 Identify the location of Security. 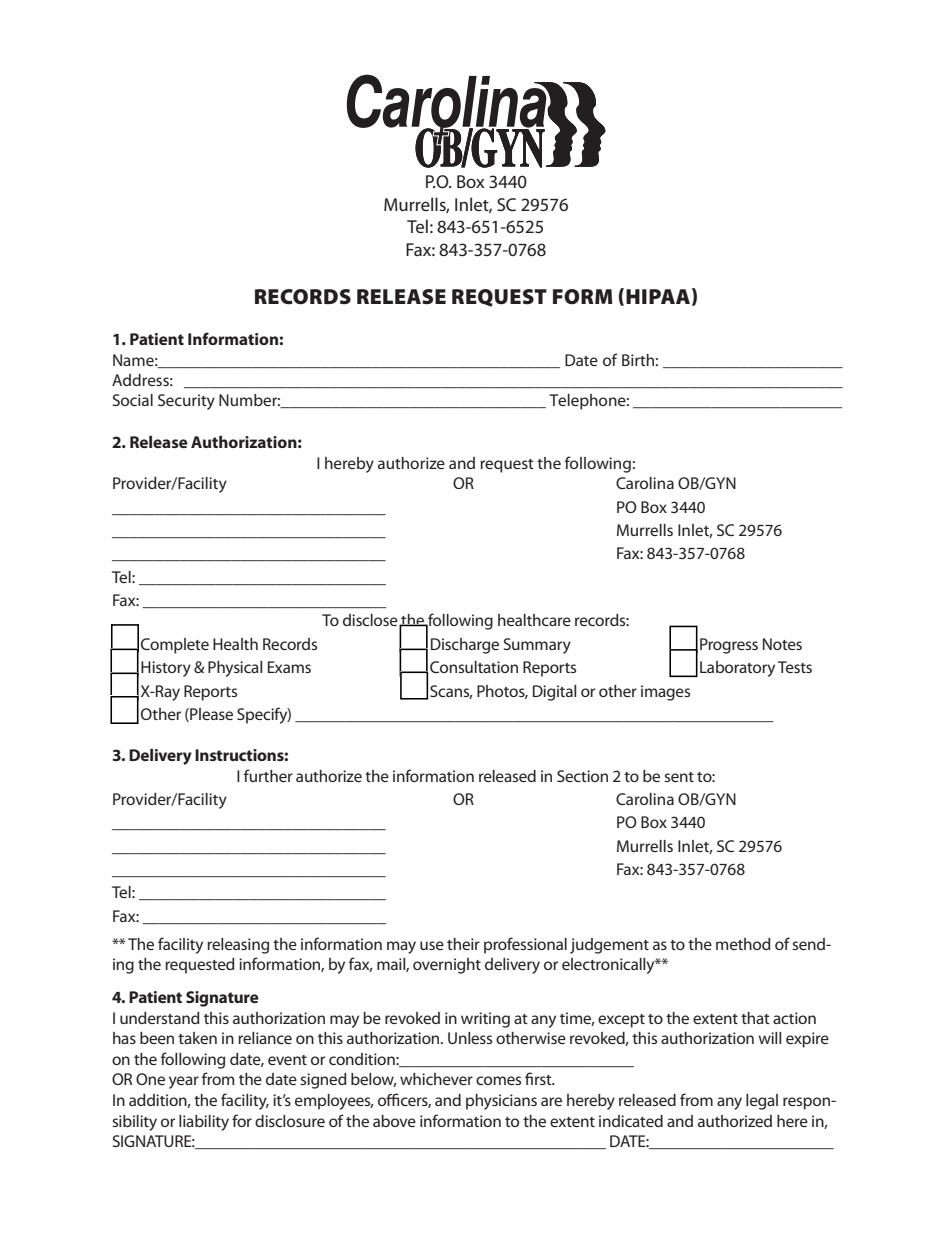
(186, 402).
